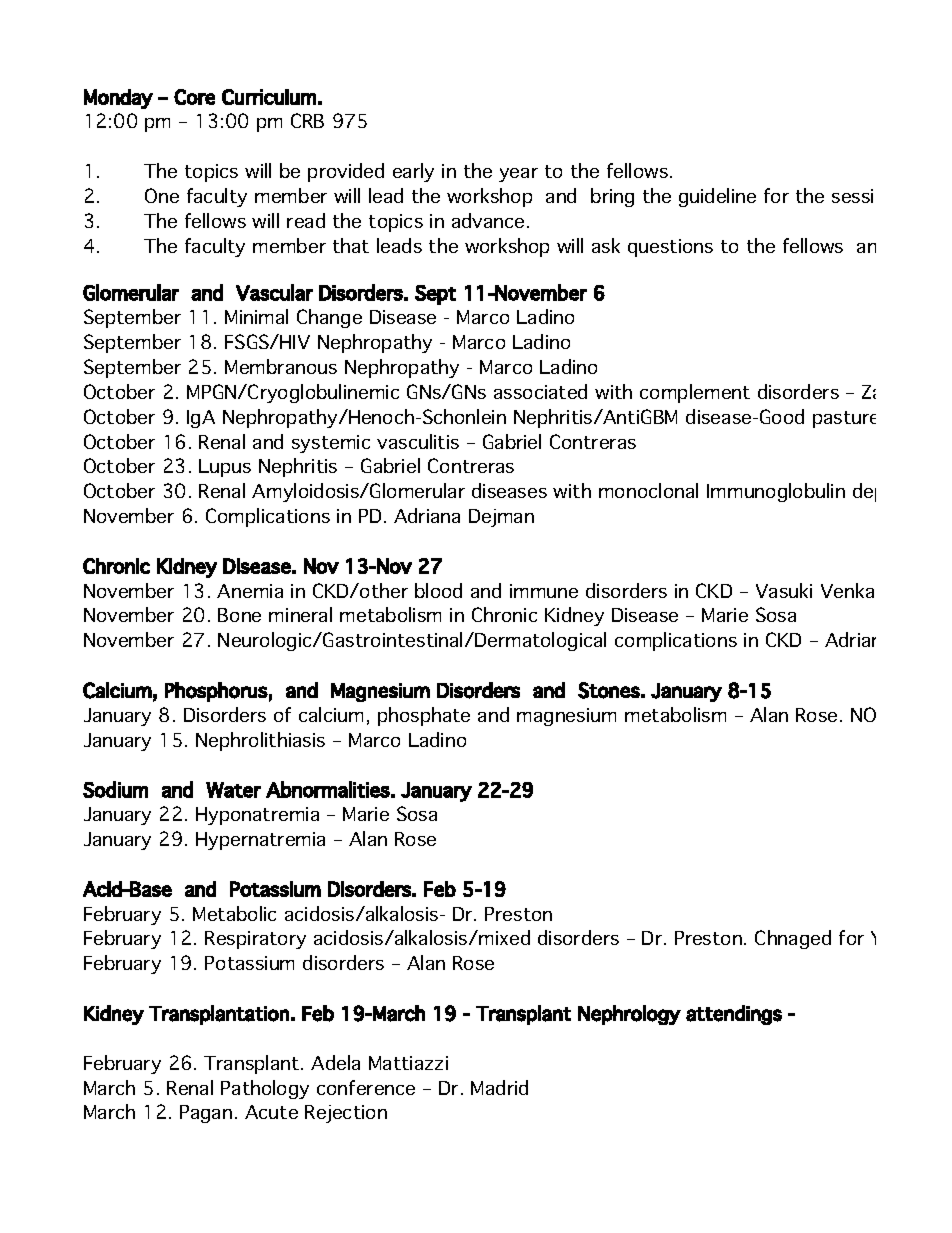 The width and height of the screenshot is (952, 1233). Describe the element at coordinates (776, 492) in the screenshot. I see `Immunoglobulin` at that location.
